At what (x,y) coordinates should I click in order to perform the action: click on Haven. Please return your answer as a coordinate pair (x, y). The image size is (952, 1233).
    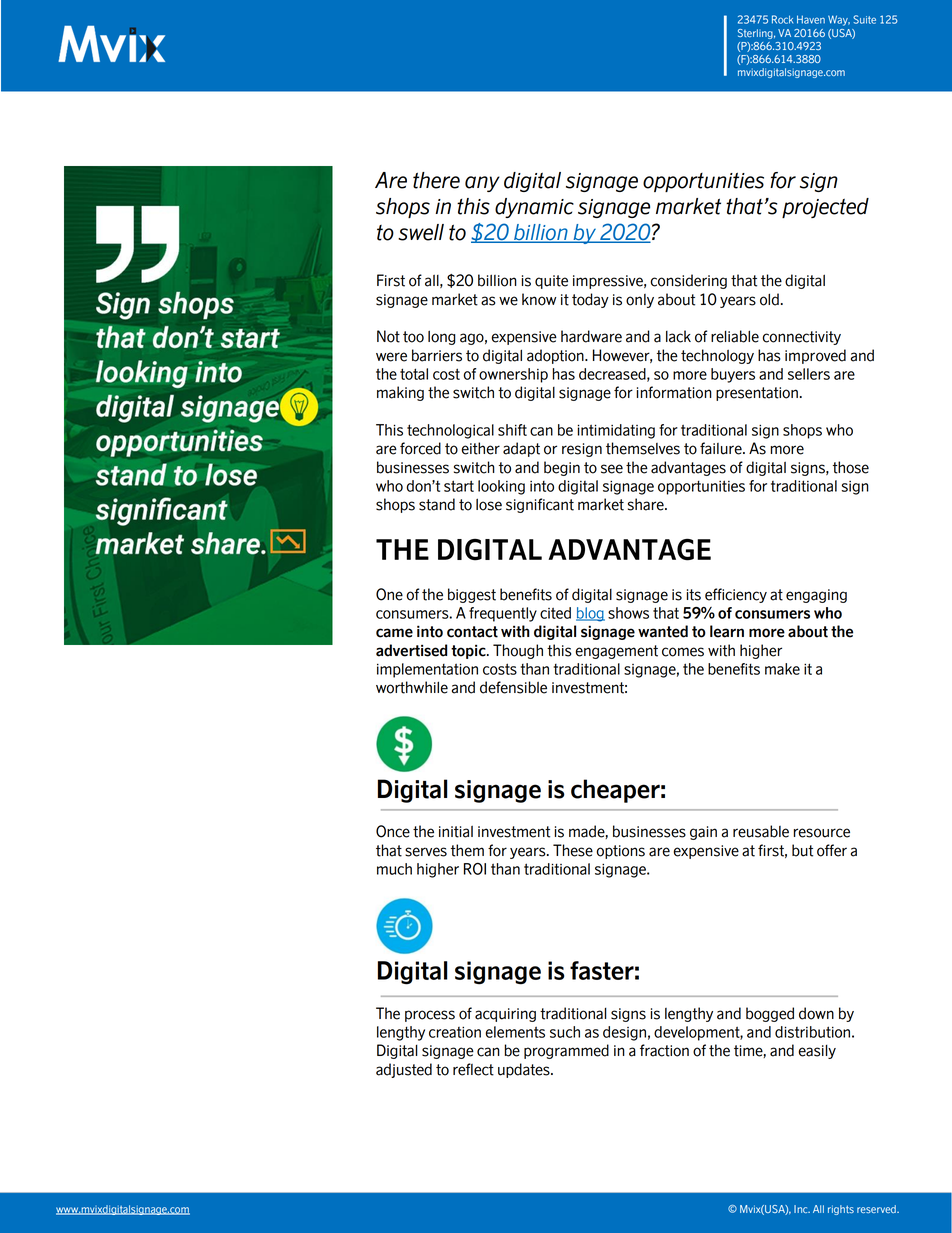
    Looking at the image, I should click on (811, 19).
